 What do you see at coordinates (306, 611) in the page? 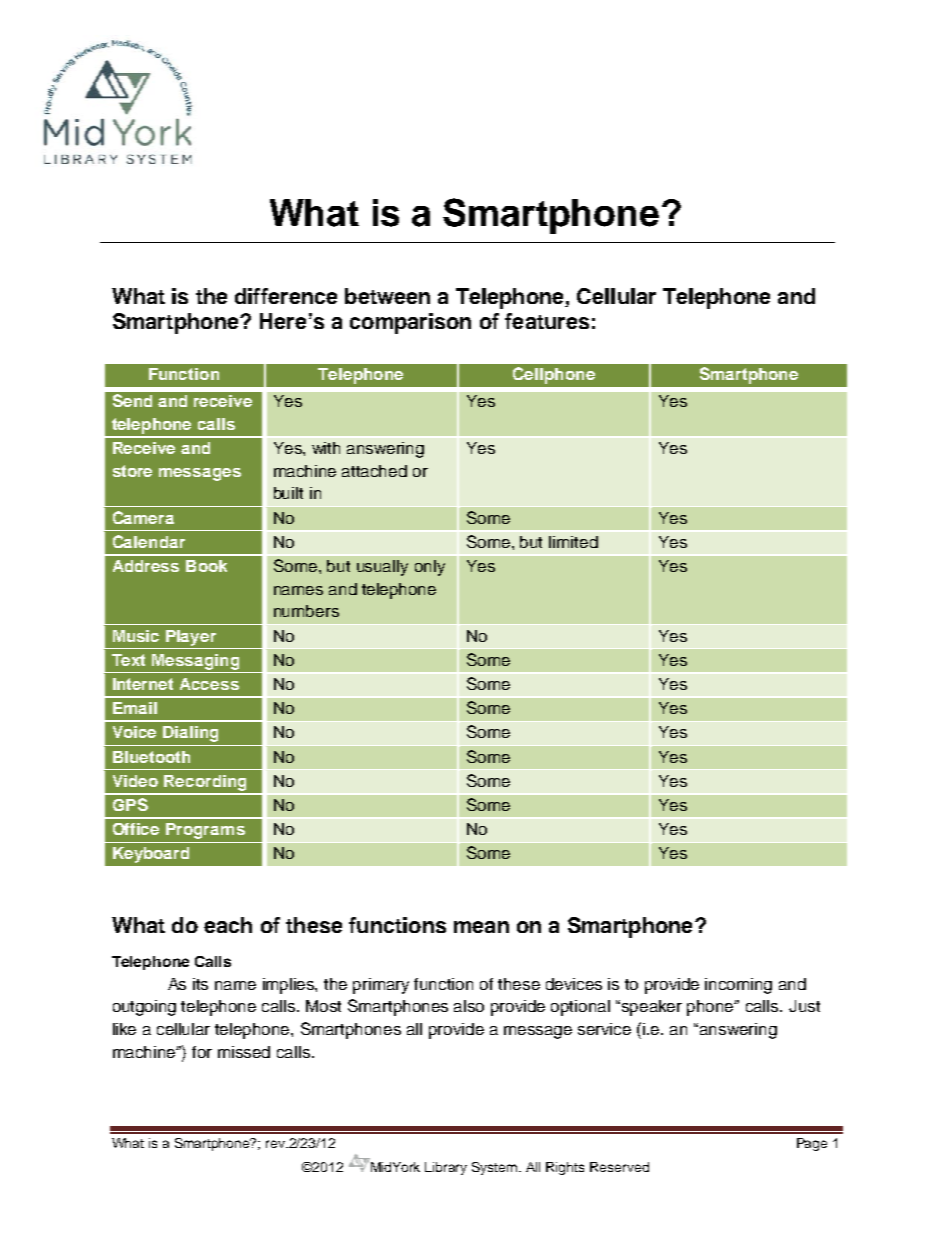
I see `numbers` at bounding box center [306, 611].
